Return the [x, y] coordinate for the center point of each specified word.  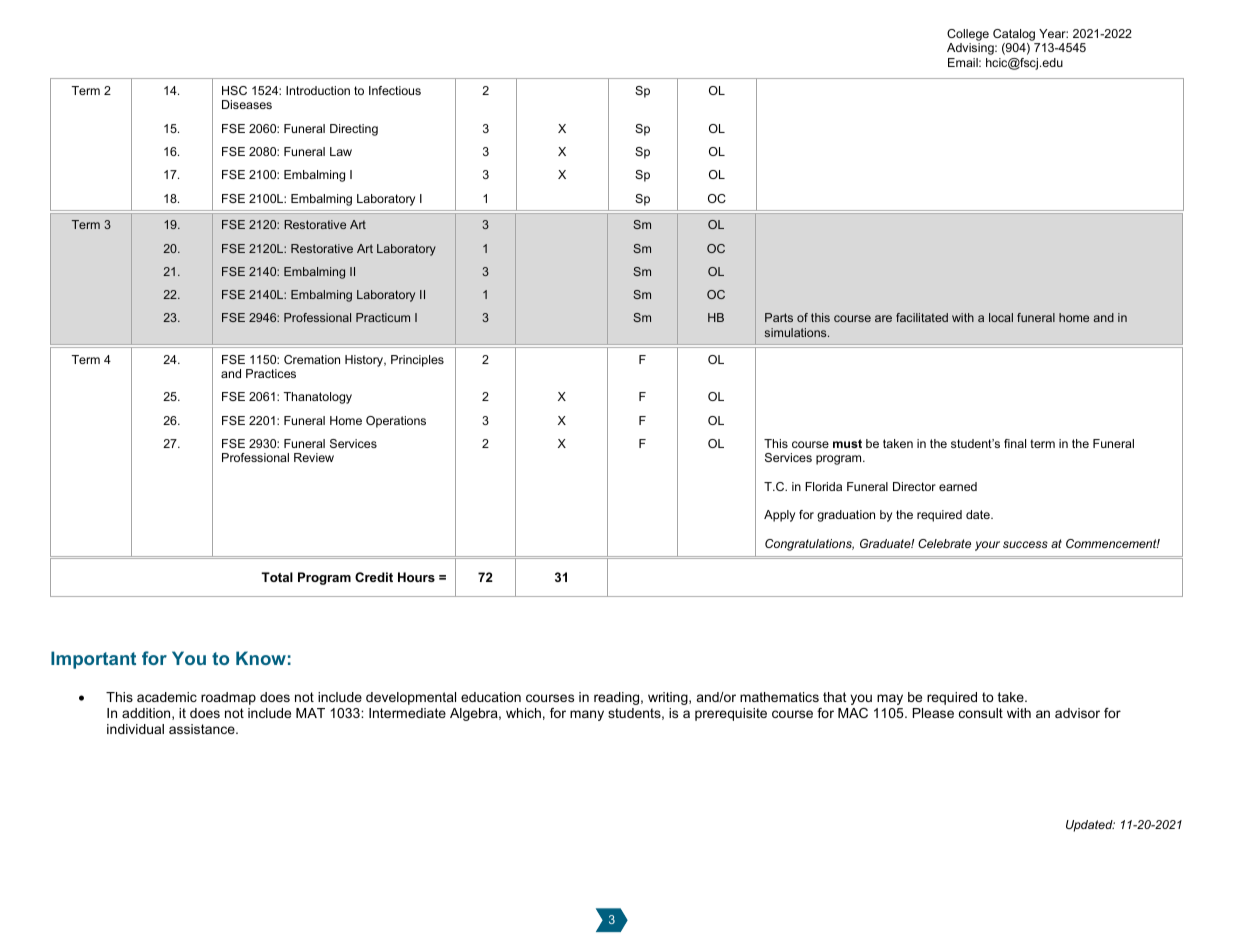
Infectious [395, 90]
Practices [271, 373]
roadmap [228, 698]
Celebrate [944, 543]
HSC [234, 90]
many [587, 715]
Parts [779, 317]
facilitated [922, 317]
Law [341, 151]
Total [277, 577]
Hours [416, 577]
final [1015, 443]
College [968, 36]
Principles [417, 361]
